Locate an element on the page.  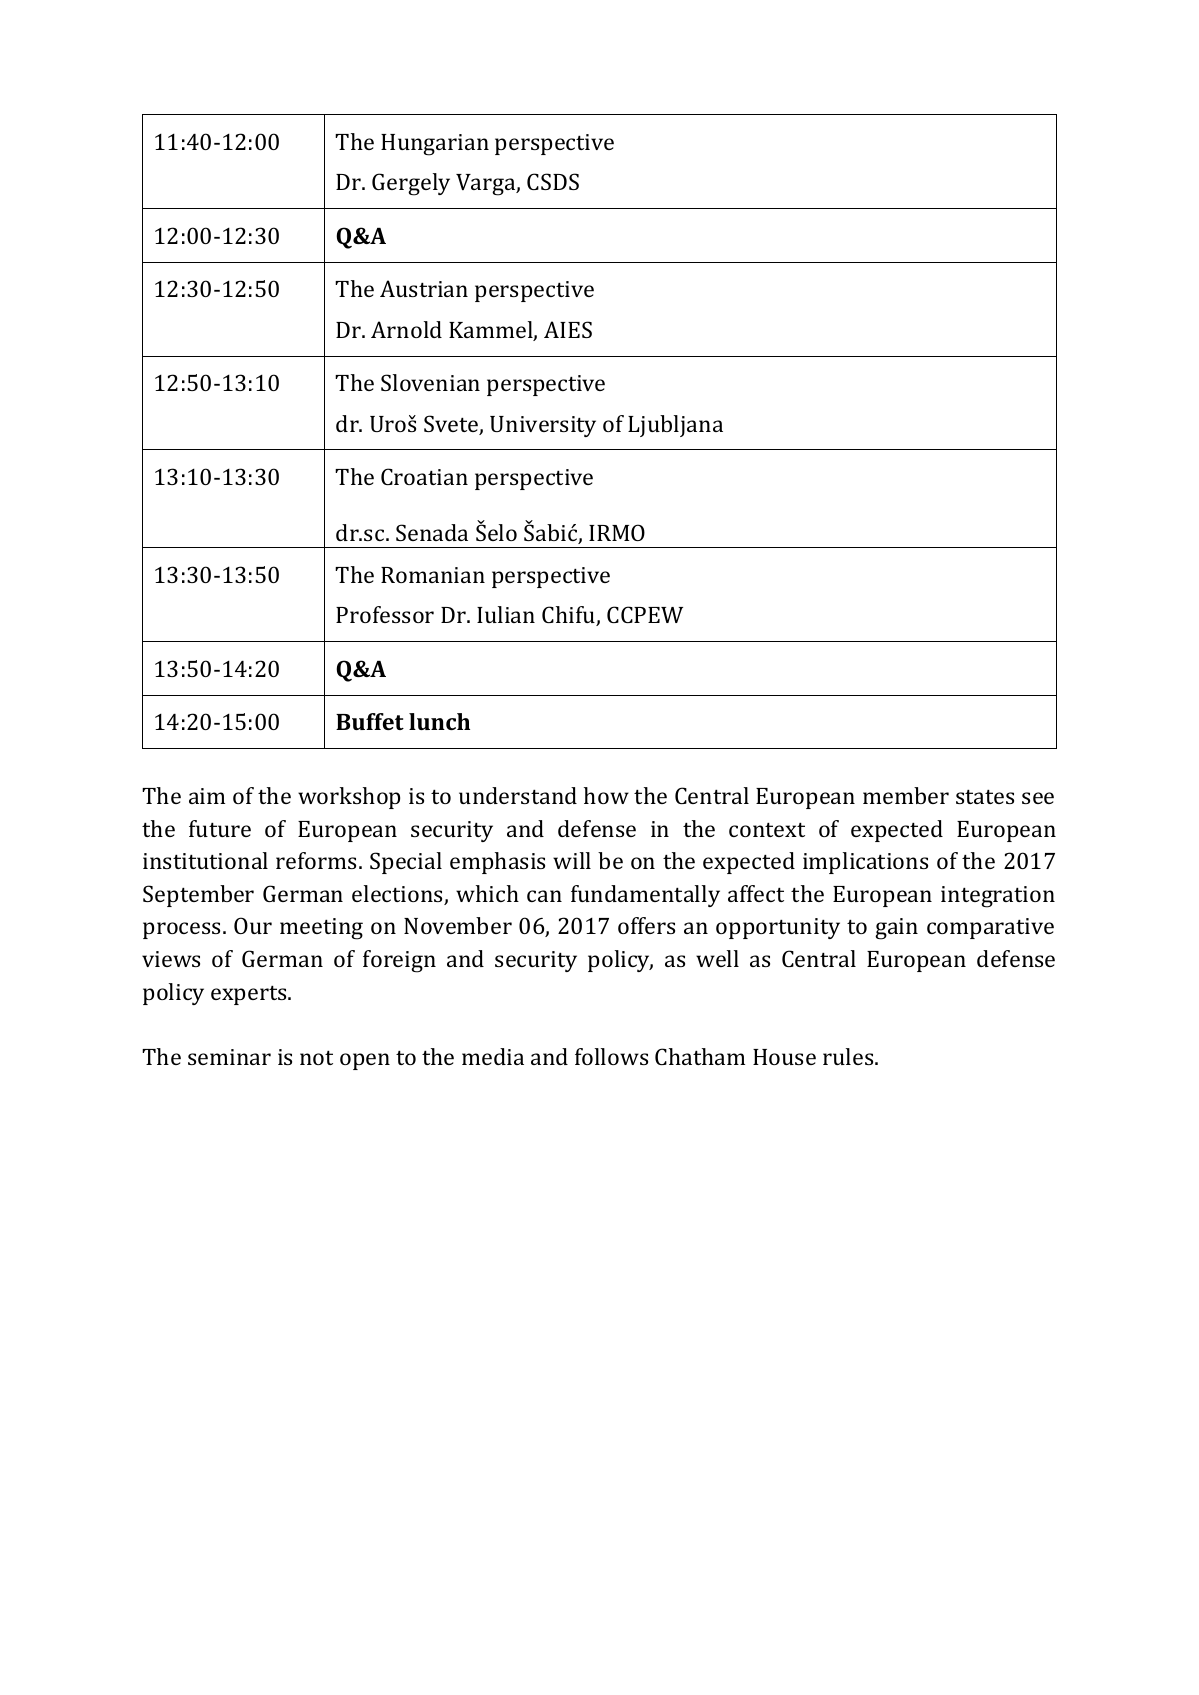
Ljubljana is located at coordinates (675, 426).
